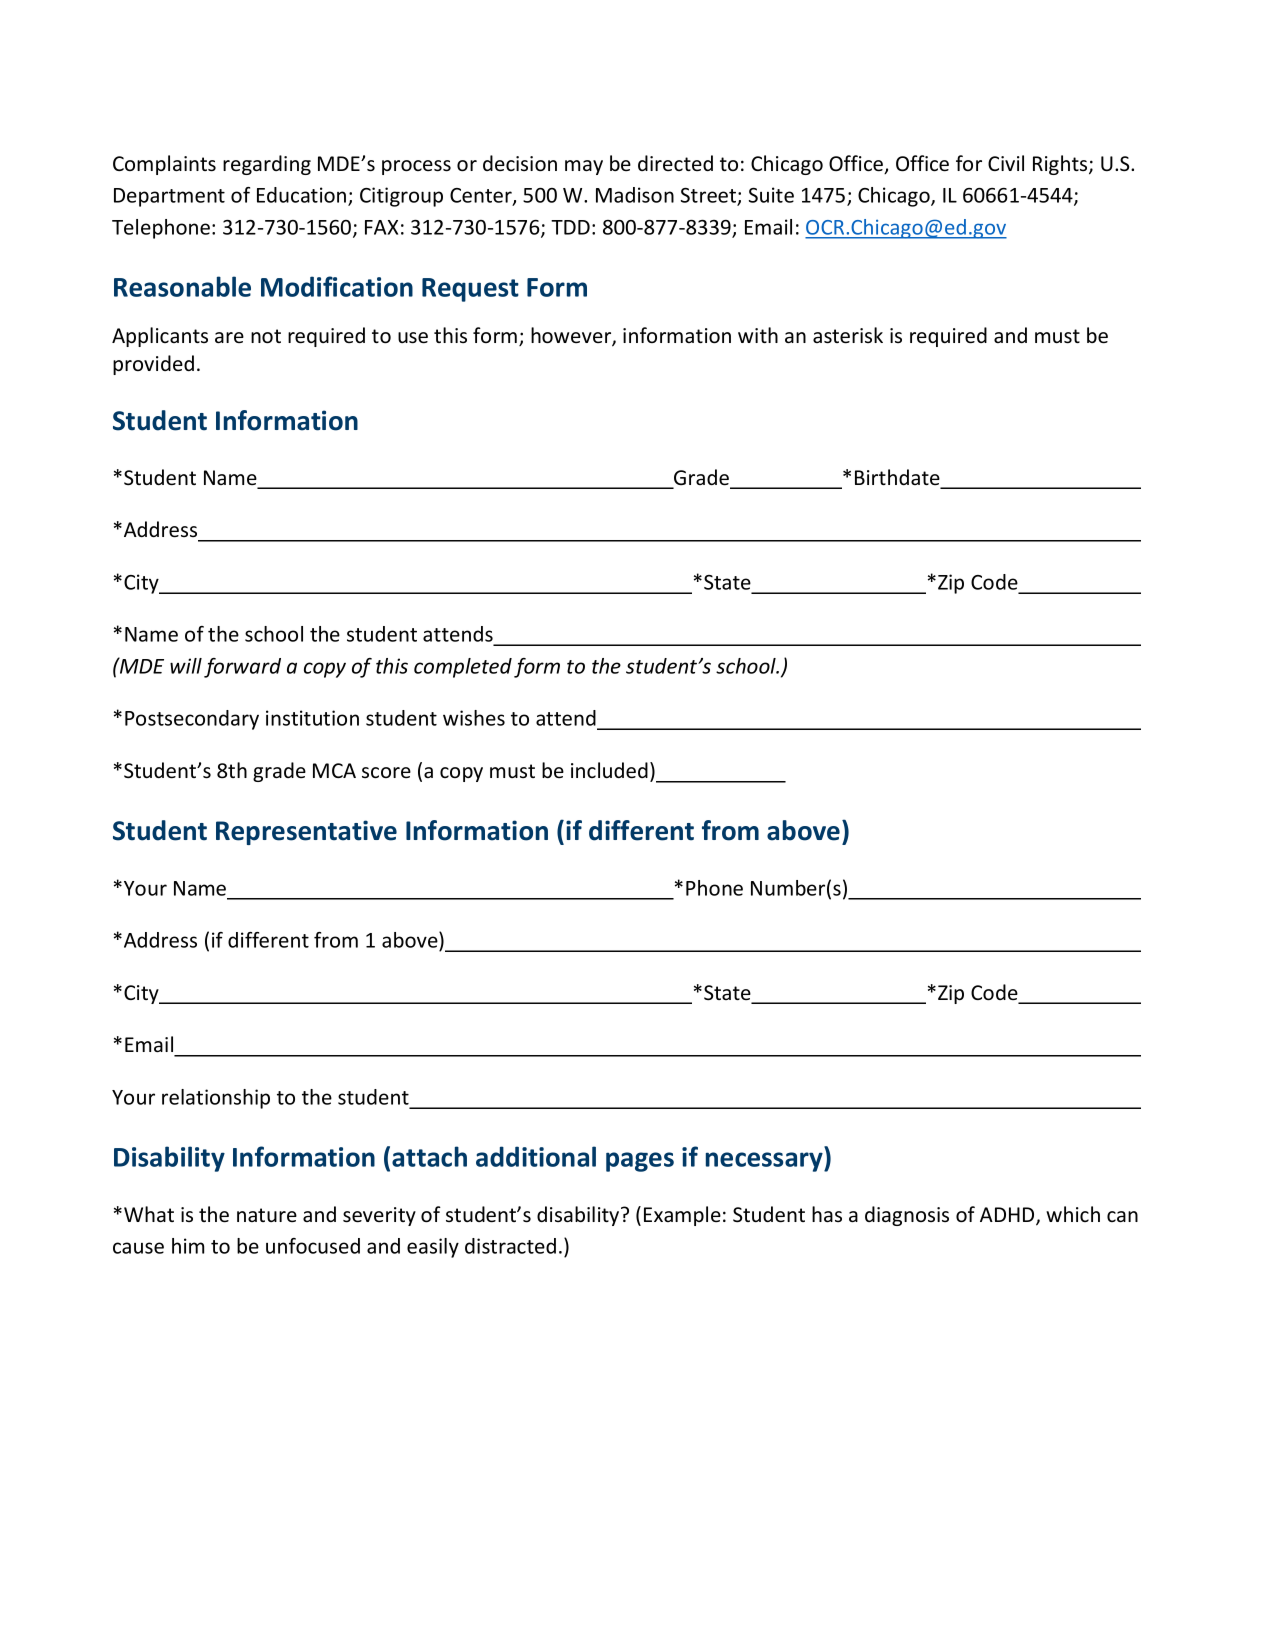  Describe the element at coordinates (306, 832) in the document. I see `Representative` at that location.
